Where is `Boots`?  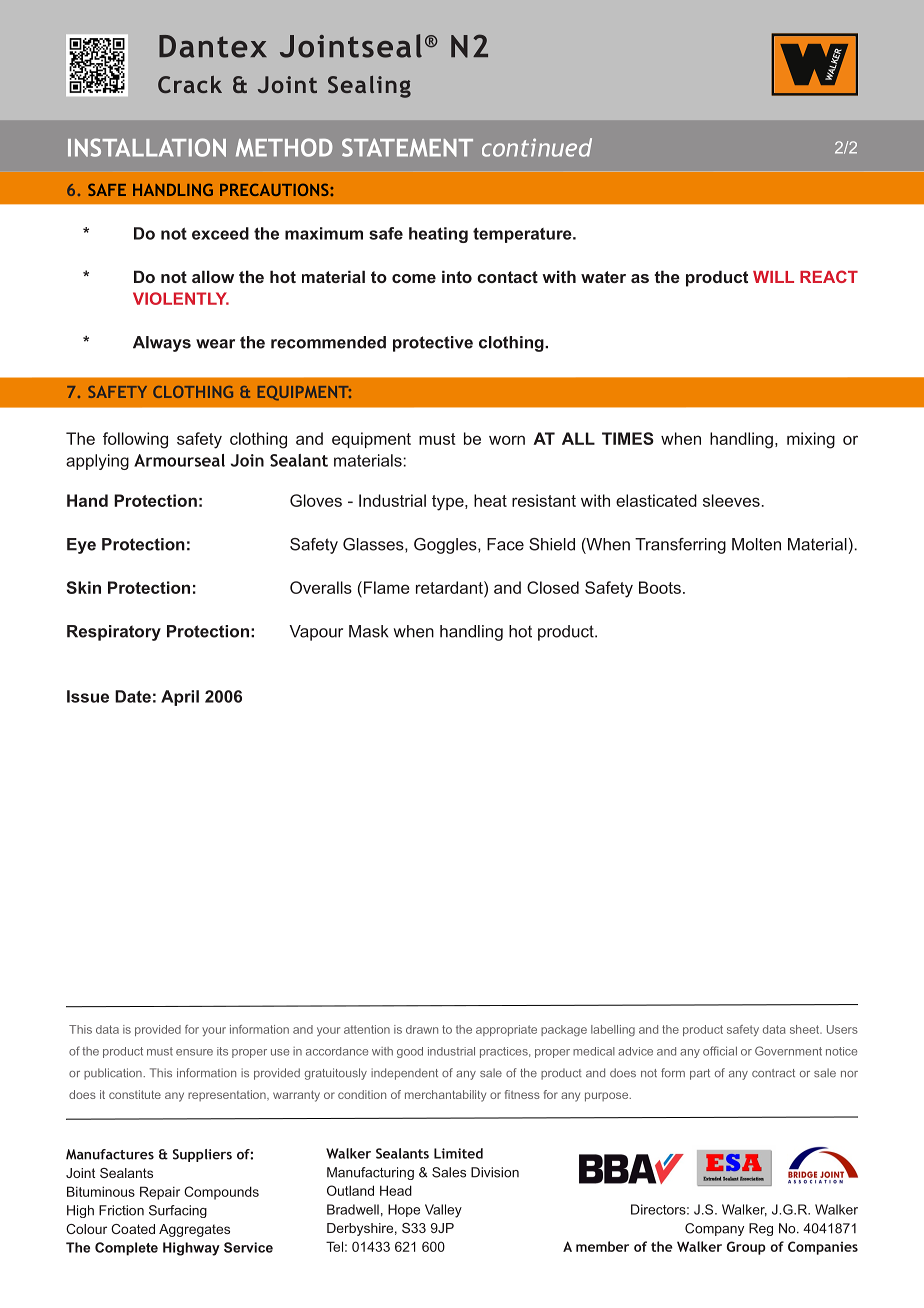 Boots is located at coordinates (660, 587).
